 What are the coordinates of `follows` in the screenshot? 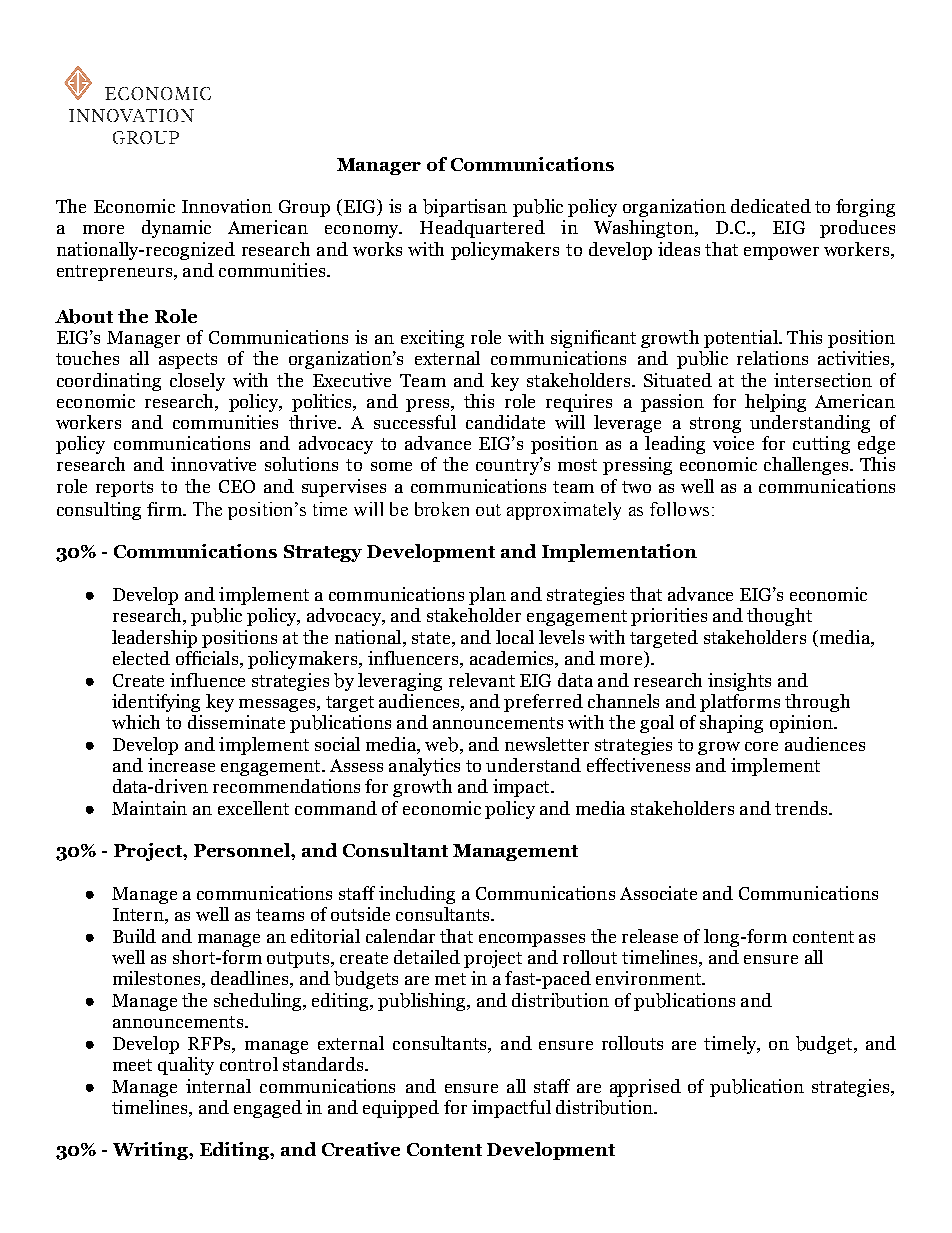 It's located at (679, 509).
